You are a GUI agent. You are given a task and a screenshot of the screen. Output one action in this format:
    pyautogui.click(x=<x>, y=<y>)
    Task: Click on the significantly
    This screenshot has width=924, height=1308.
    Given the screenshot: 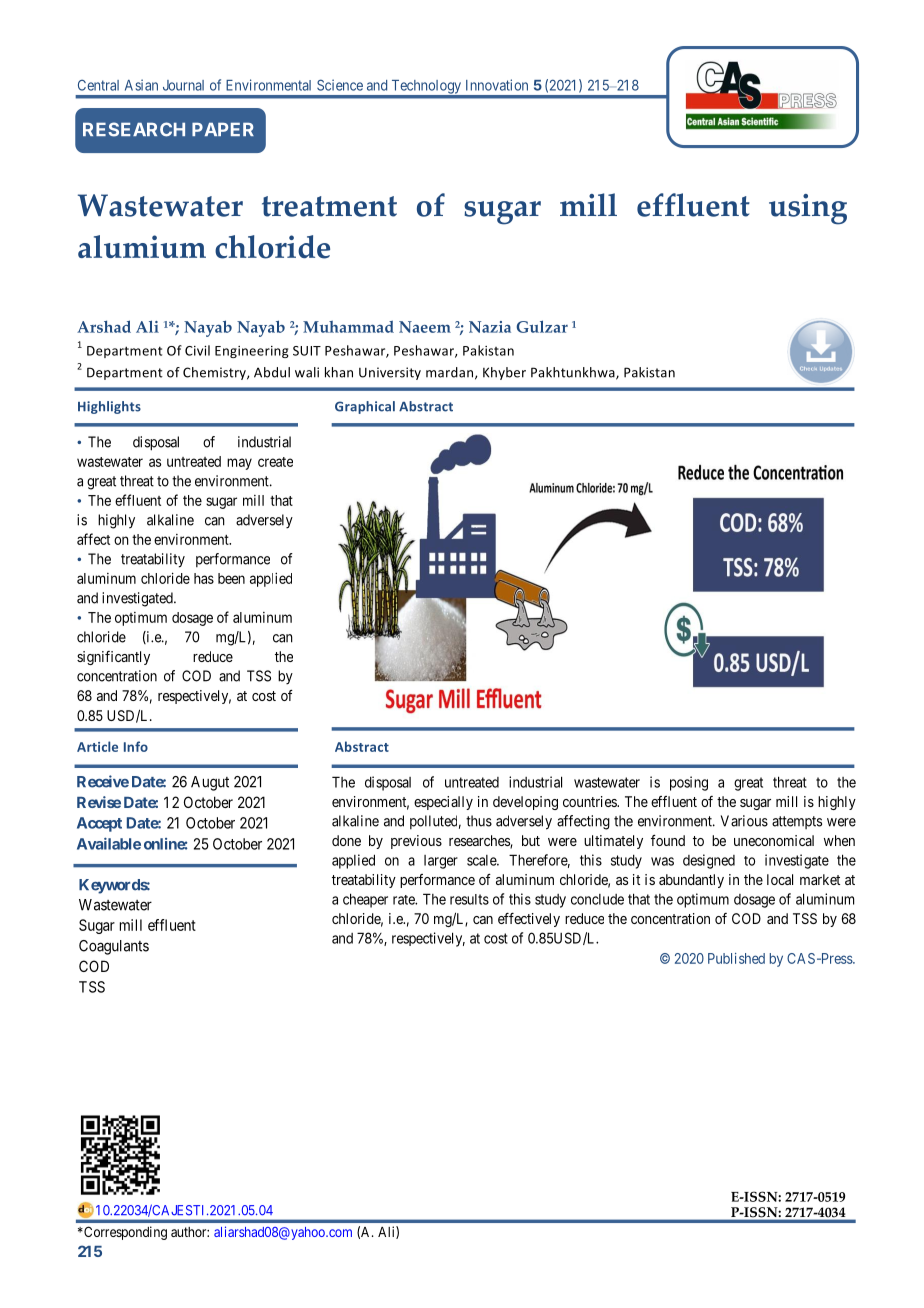 What is the action you would take?
    pyautogui.click(x=113, y=658)
